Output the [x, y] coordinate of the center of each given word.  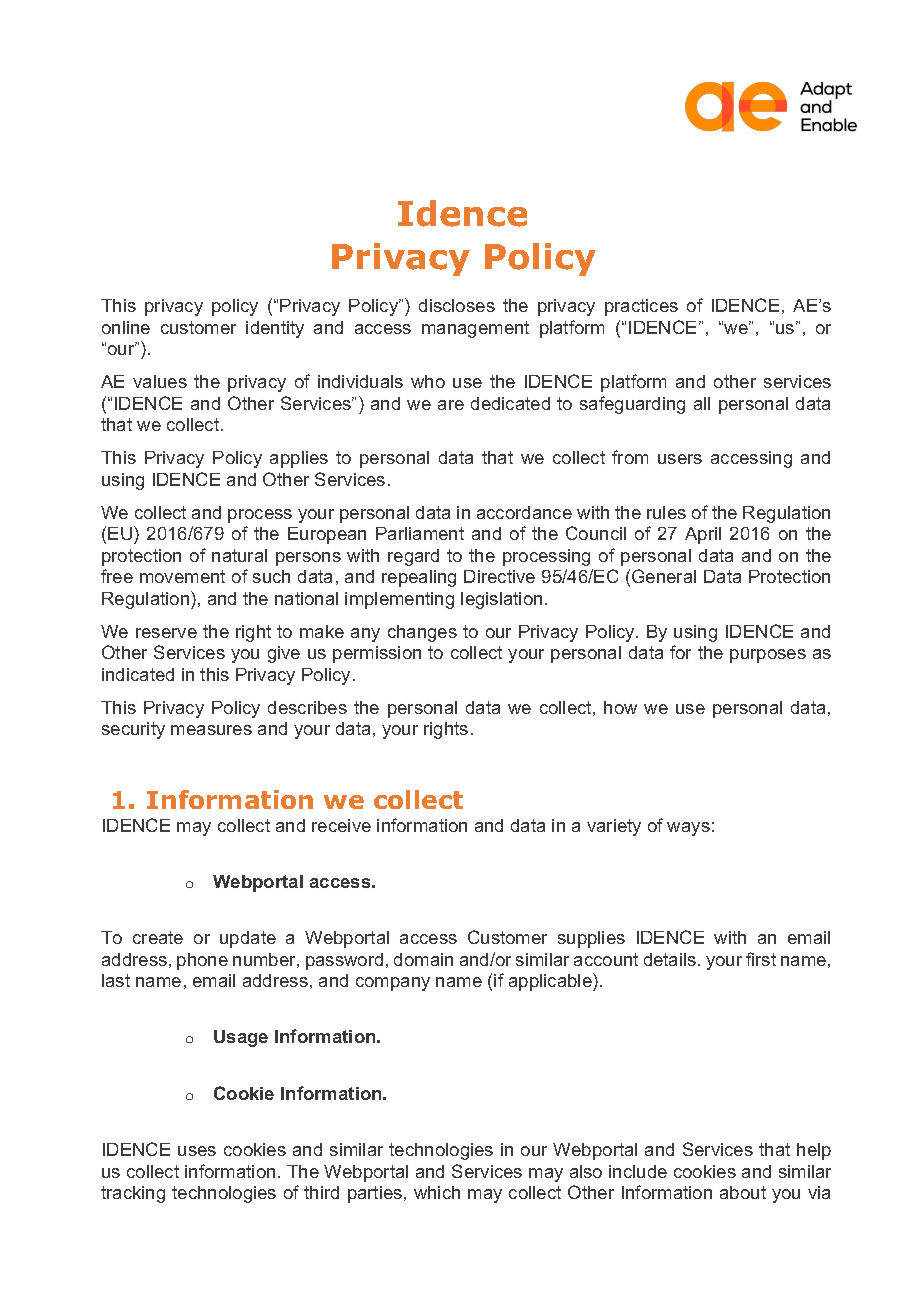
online [126, 327]
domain [423, 959]
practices [641, 307]
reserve [166, 633]
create [158, 937]
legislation [501, 600]
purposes [768, 656]
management [475, 329]
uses [197, 1151]
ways [688, 829]
